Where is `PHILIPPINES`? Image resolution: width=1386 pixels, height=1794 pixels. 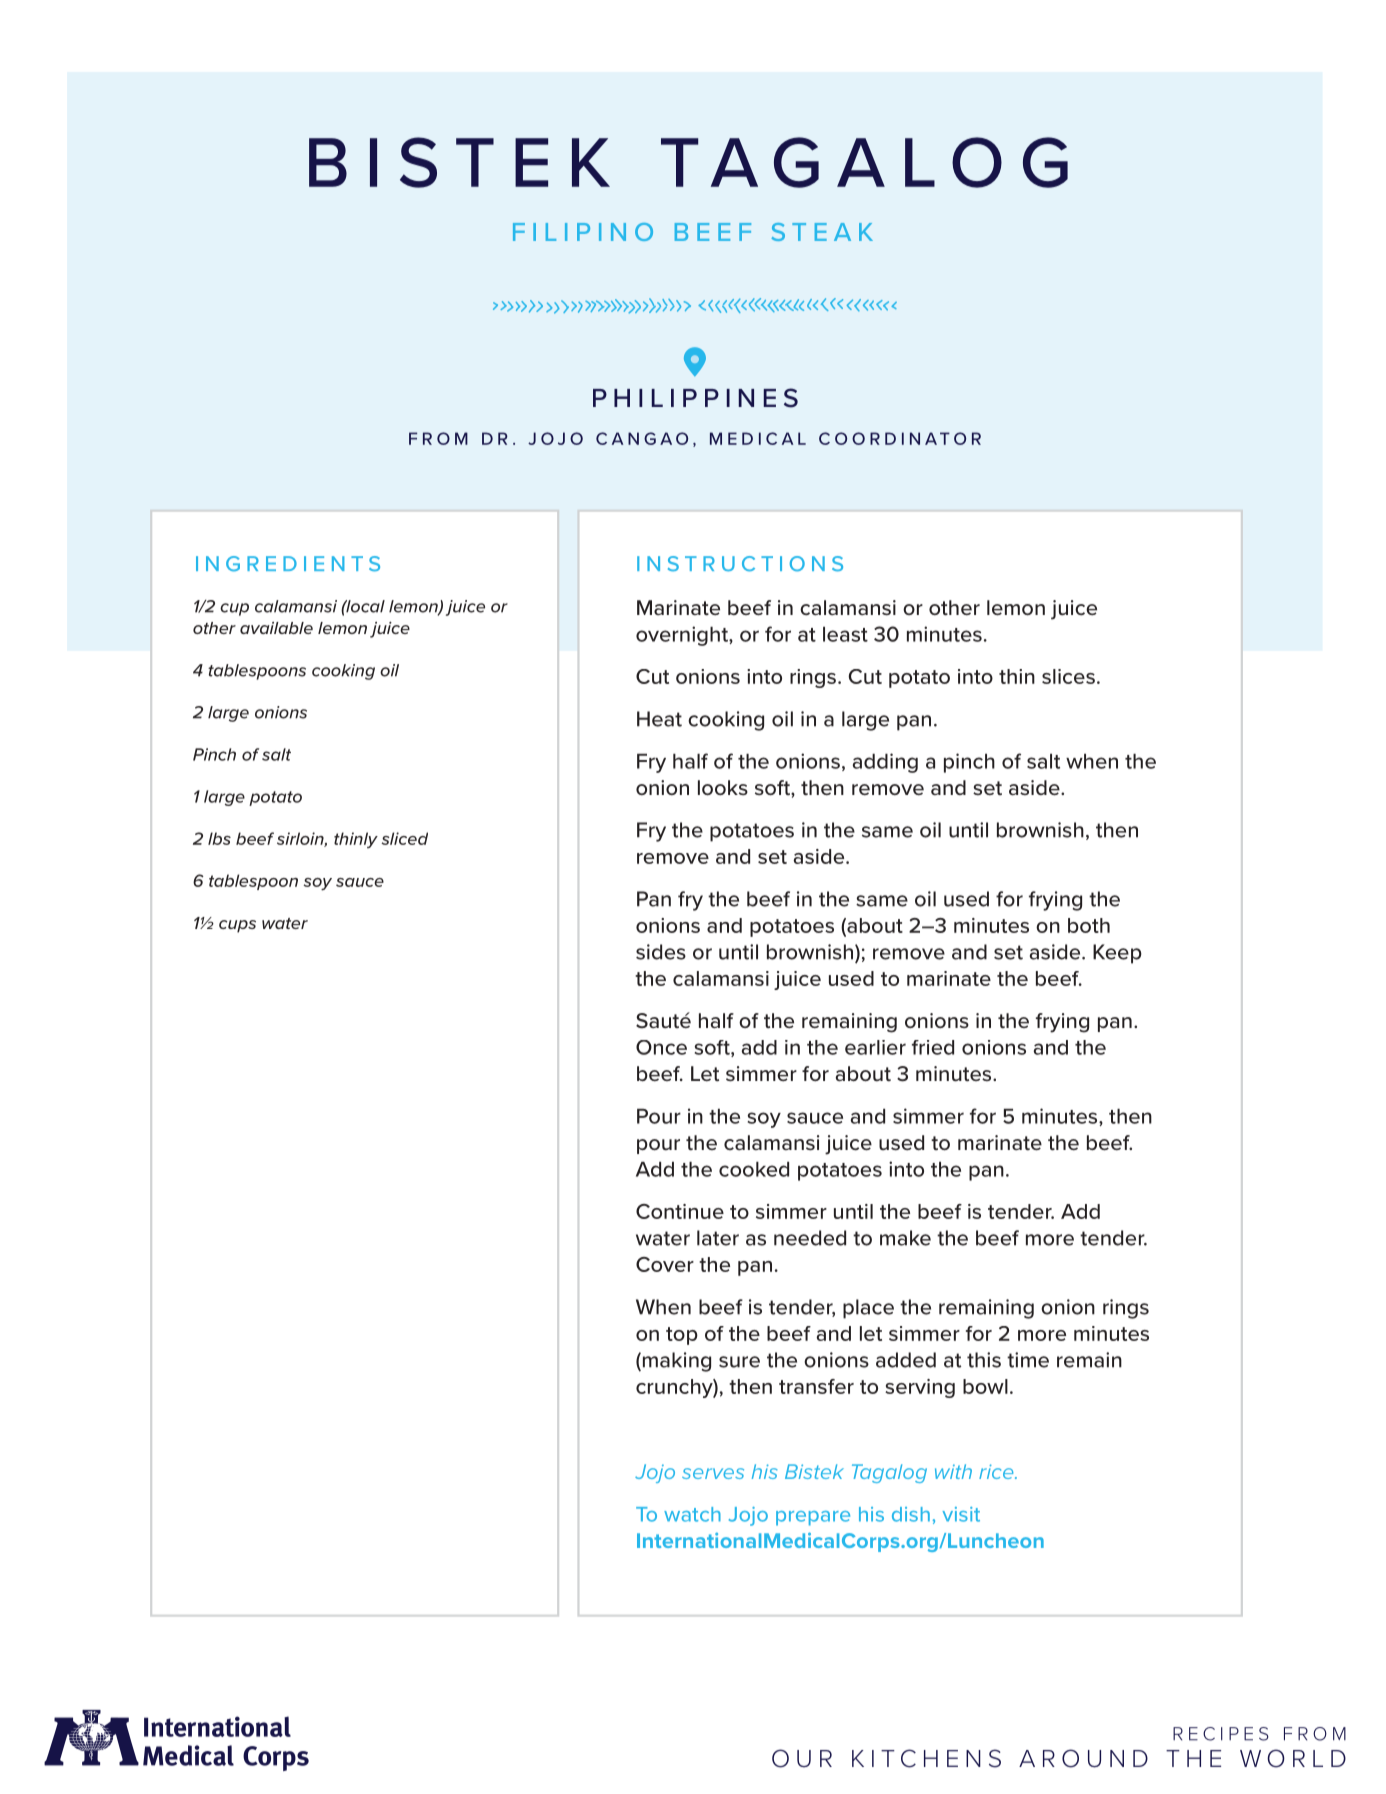
PHILIPPINES is located at coordinates (695, 398).
